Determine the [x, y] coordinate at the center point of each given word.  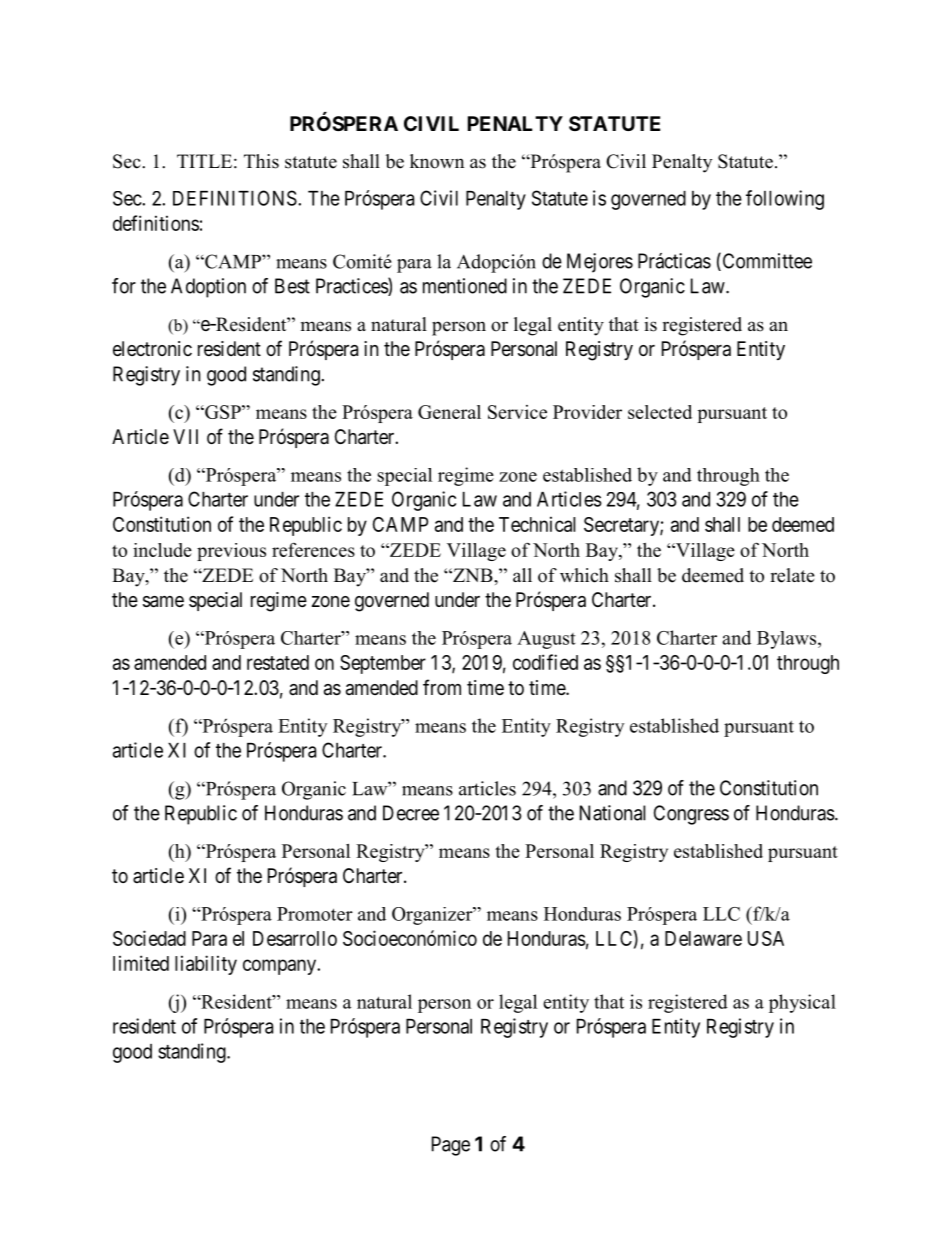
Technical [537, 524]
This [261, 161]
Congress [691, 815]
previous [231, 552]
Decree [411, 813]
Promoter [315, 914]
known [437, 161]
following [785, 200]
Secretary [622, 526]
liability [206, 965]
